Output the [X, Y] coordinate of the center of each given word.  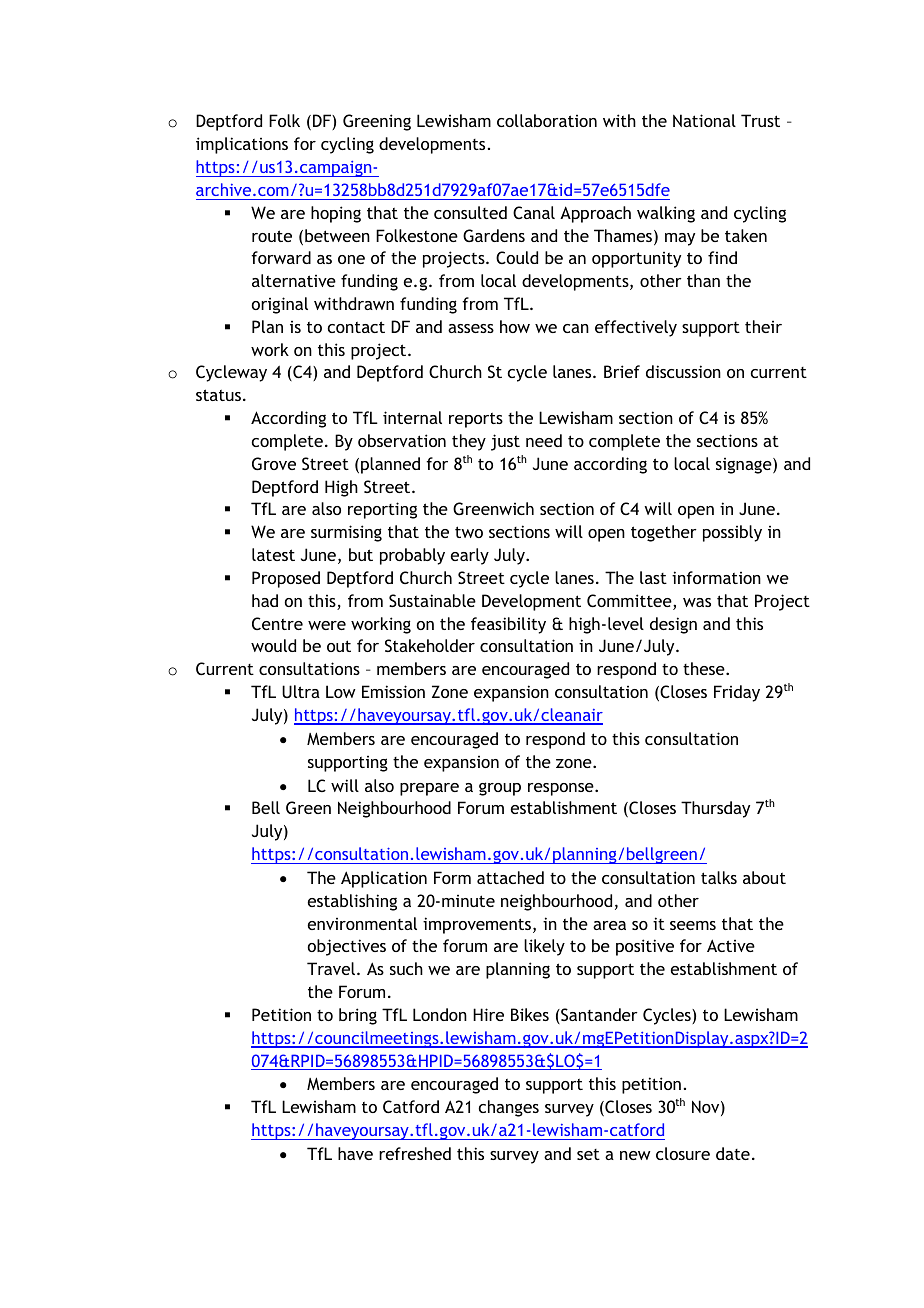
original [280, 305]
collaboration [547, 120]
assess [471, 328]
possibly [732, 533]
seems [693, 925]
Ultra [301, 691]
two [469, 532]
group [500, 789]
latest [273, 554]
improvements [478, 925]
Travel [331, 968]
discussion [683, 371]
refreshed [415, 1153]
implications [242, 145]
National [704, 120]
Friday [737, 693]
